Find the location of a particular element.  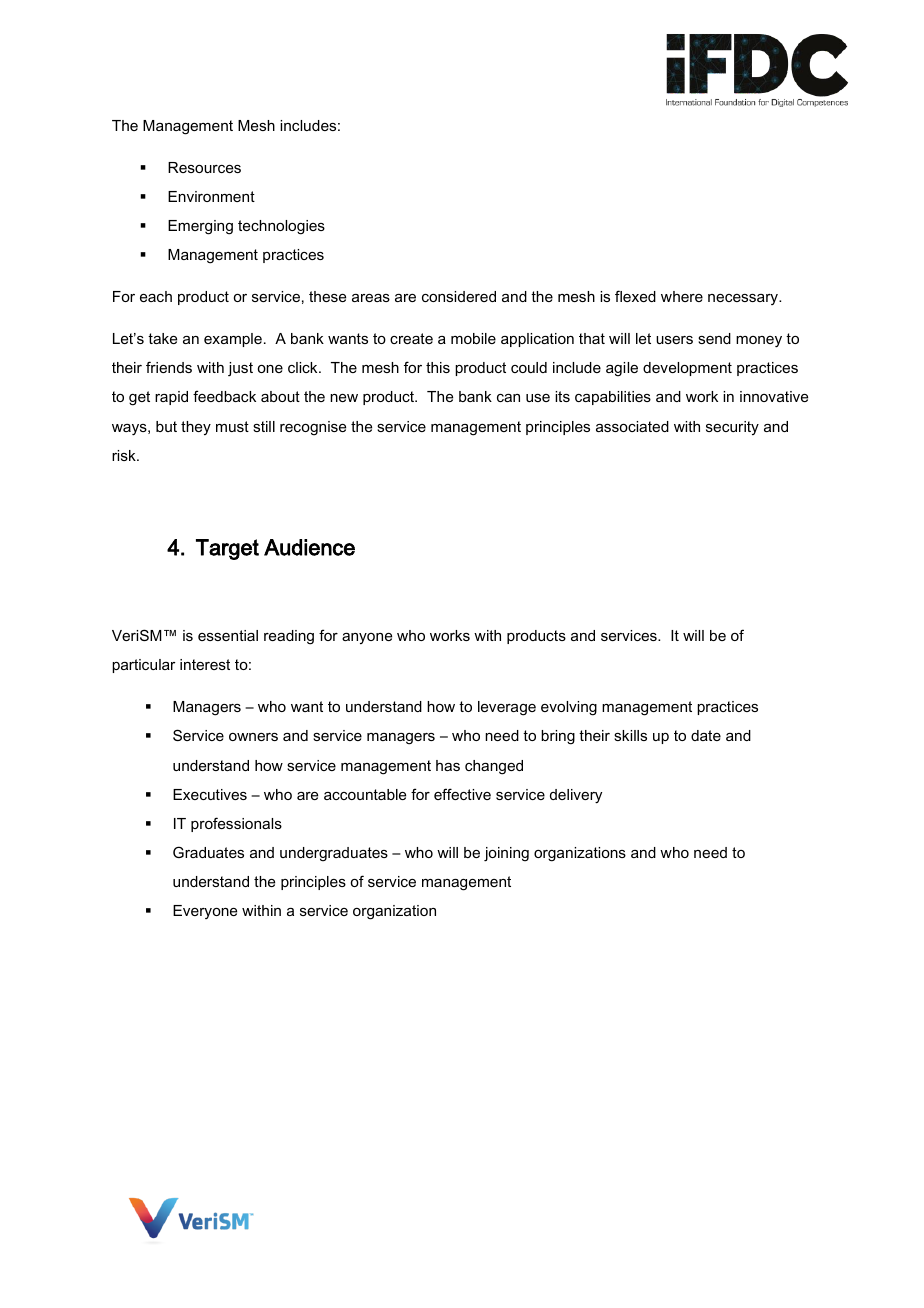

Everyone is located at coordinates (205, 912).
